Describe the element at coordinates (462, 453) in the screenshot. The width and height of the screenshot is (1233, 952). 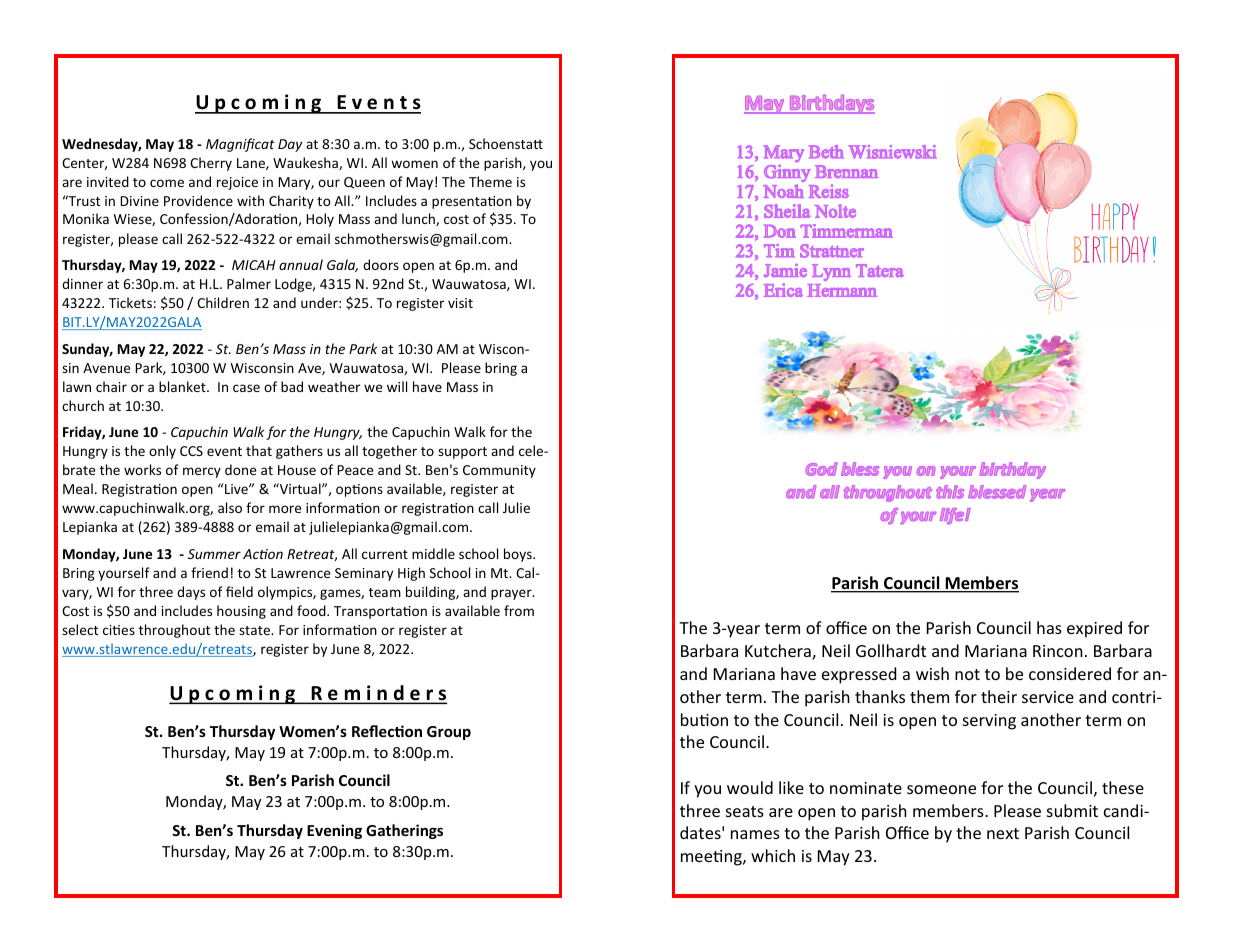
I see `support` at that location.
